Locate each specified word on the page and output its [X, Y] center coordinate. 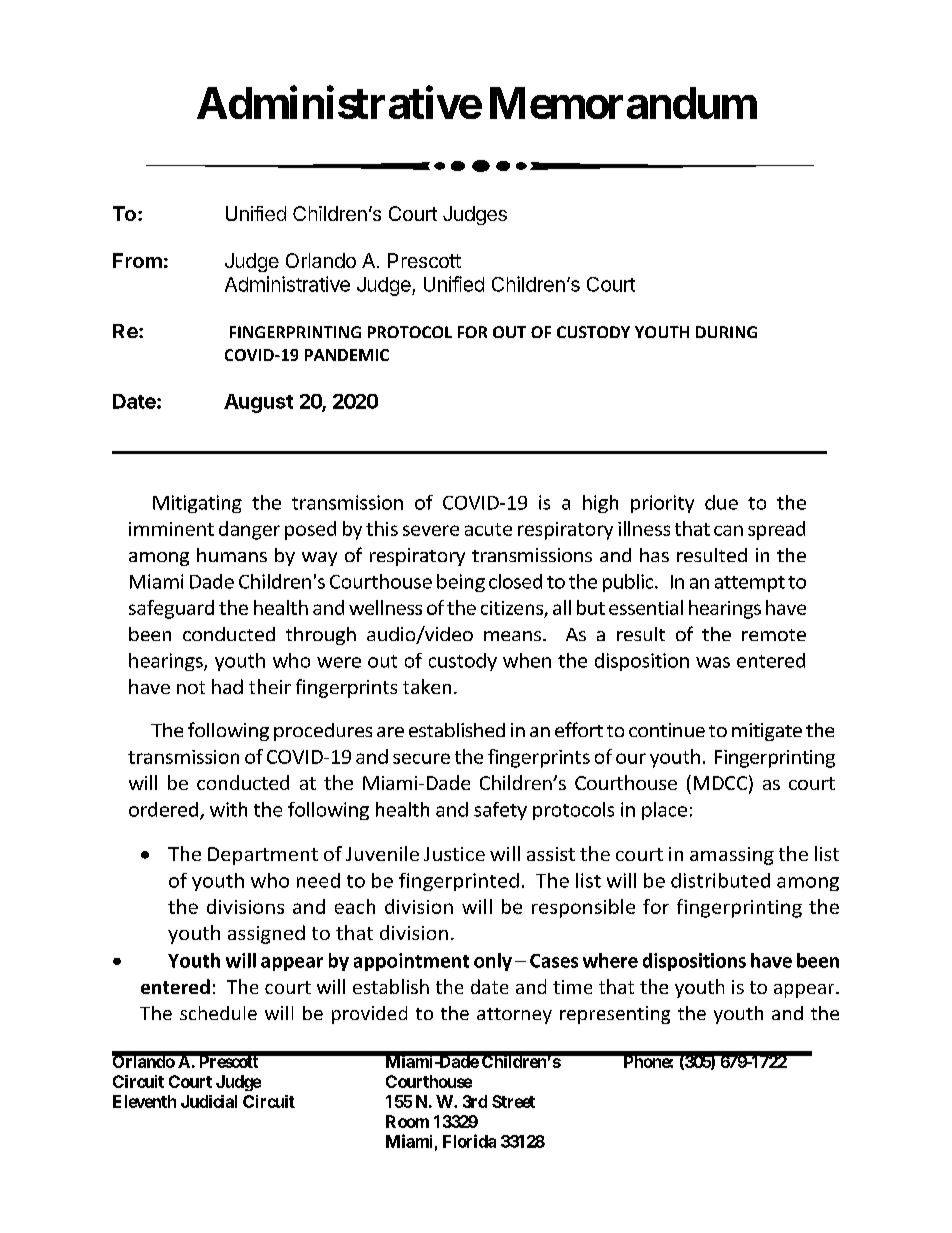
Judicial [209, 1101]
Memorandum [623, 103]
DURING [726, 332]
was [713, 662]
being [461, 583]
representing [615, 1015]
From [137, 260]
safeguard [171, 609]
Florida [469, 1141]
